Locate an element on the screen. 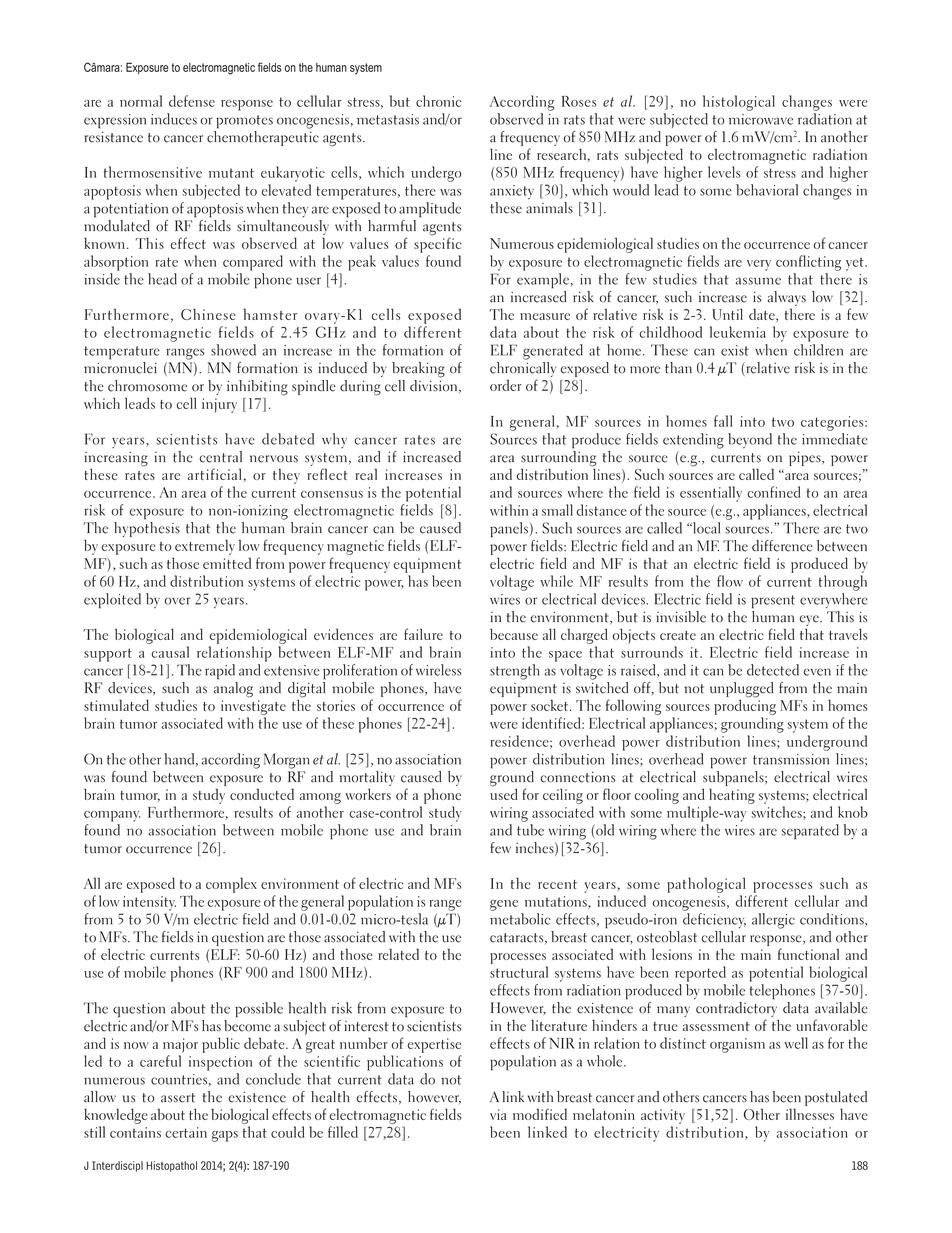 This screenshot has width=952, height=1233. causal is located at coordinates (170, 652).
